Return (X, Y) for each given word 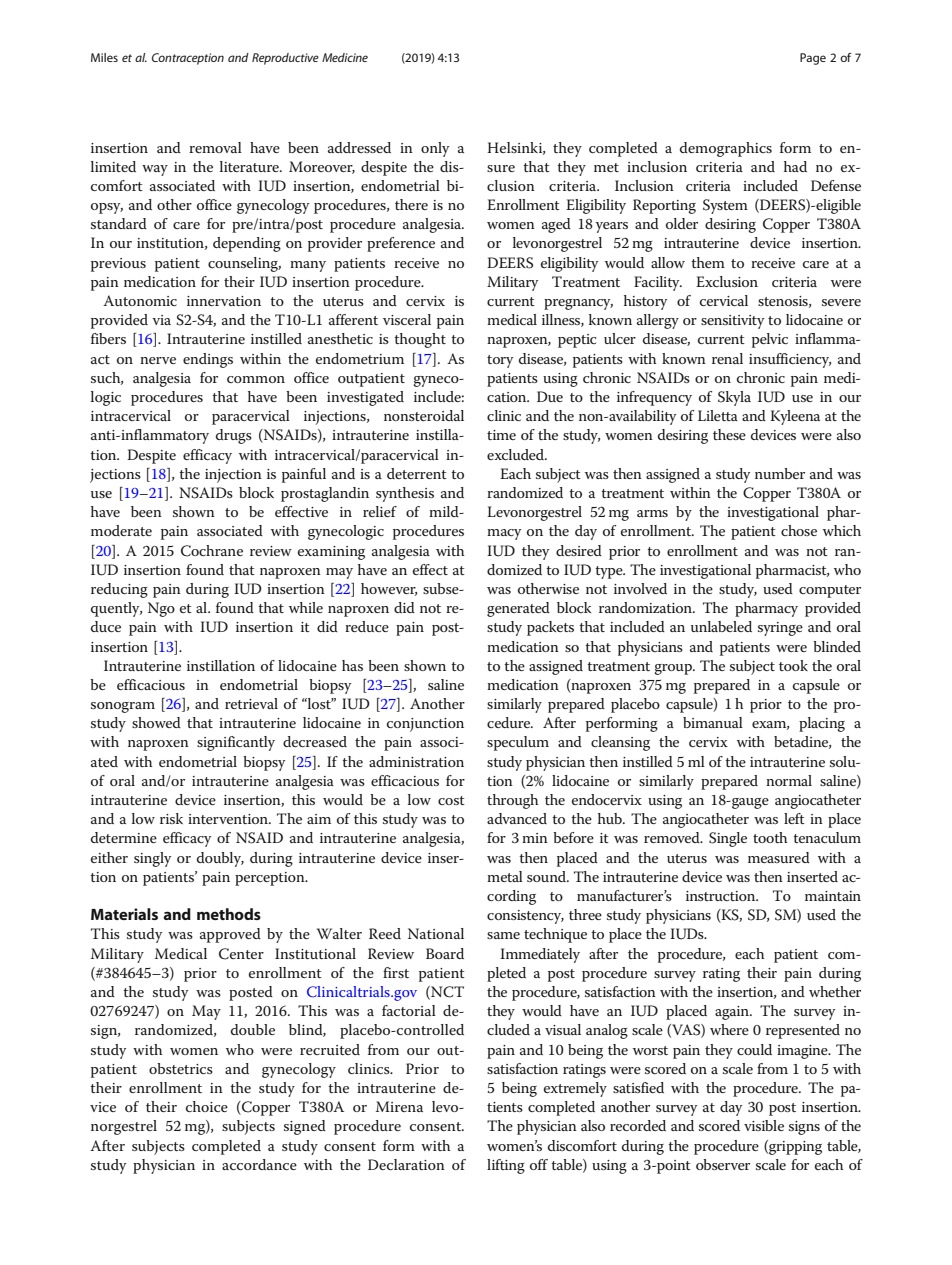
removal (215, 147)
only (435, 149)
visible (764, 1125)
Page (813, 59)
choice (207, 1106)
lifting (506, 1166)
